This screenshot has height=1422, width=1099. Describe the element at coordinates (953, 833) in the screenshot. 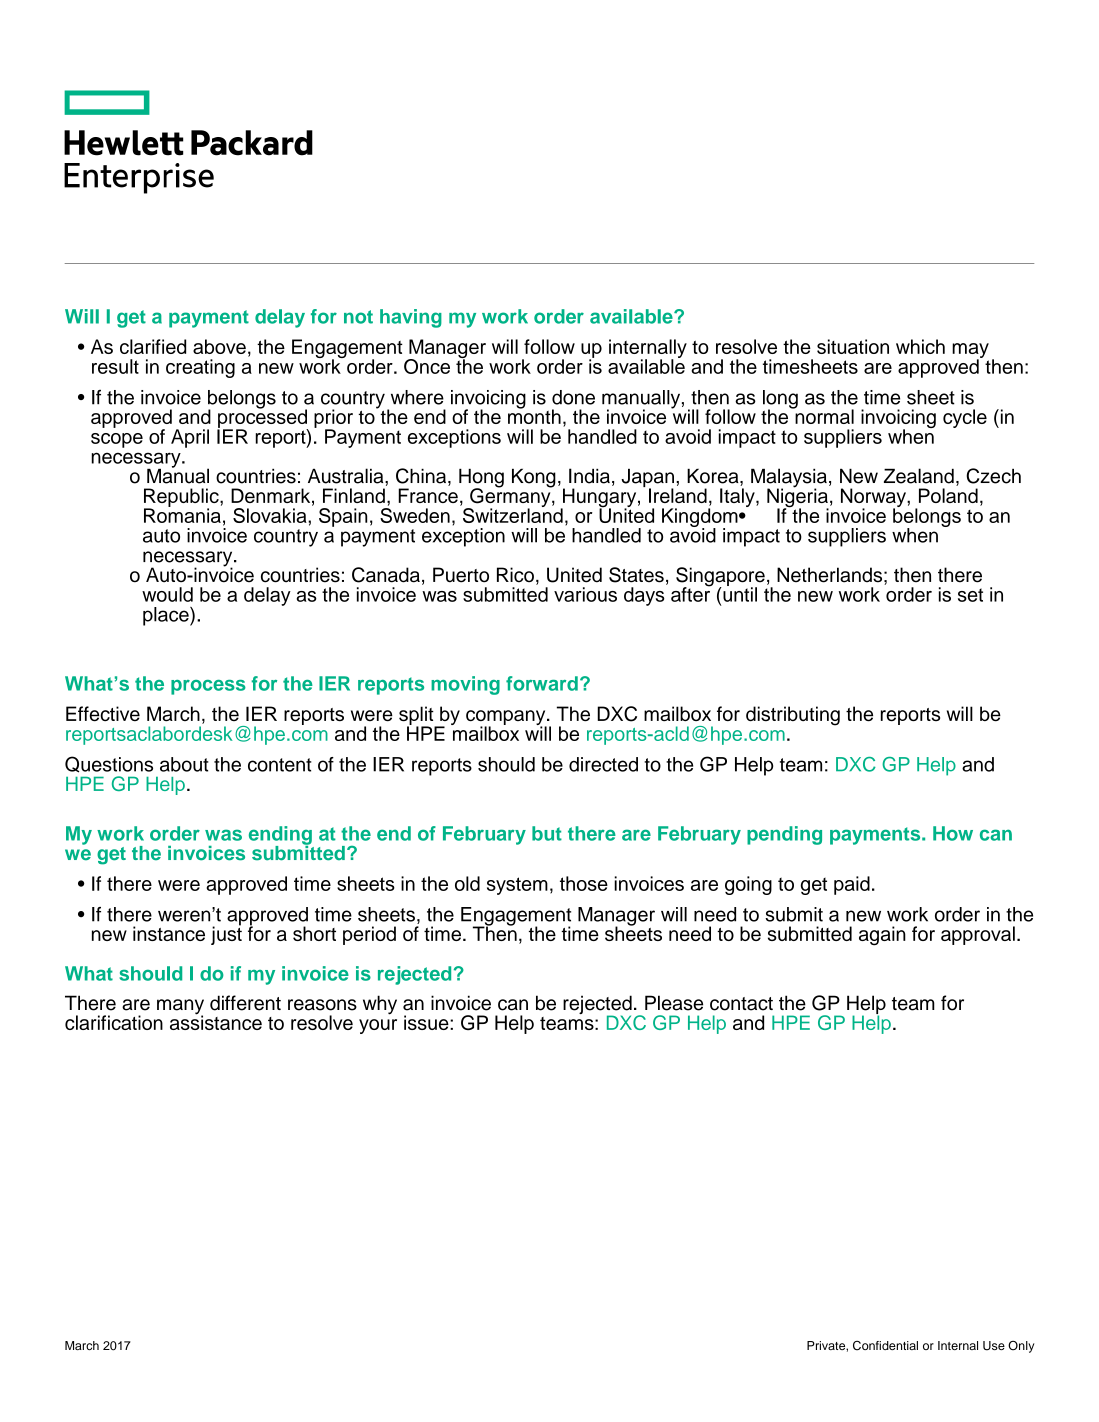

I see `How` at that location.
